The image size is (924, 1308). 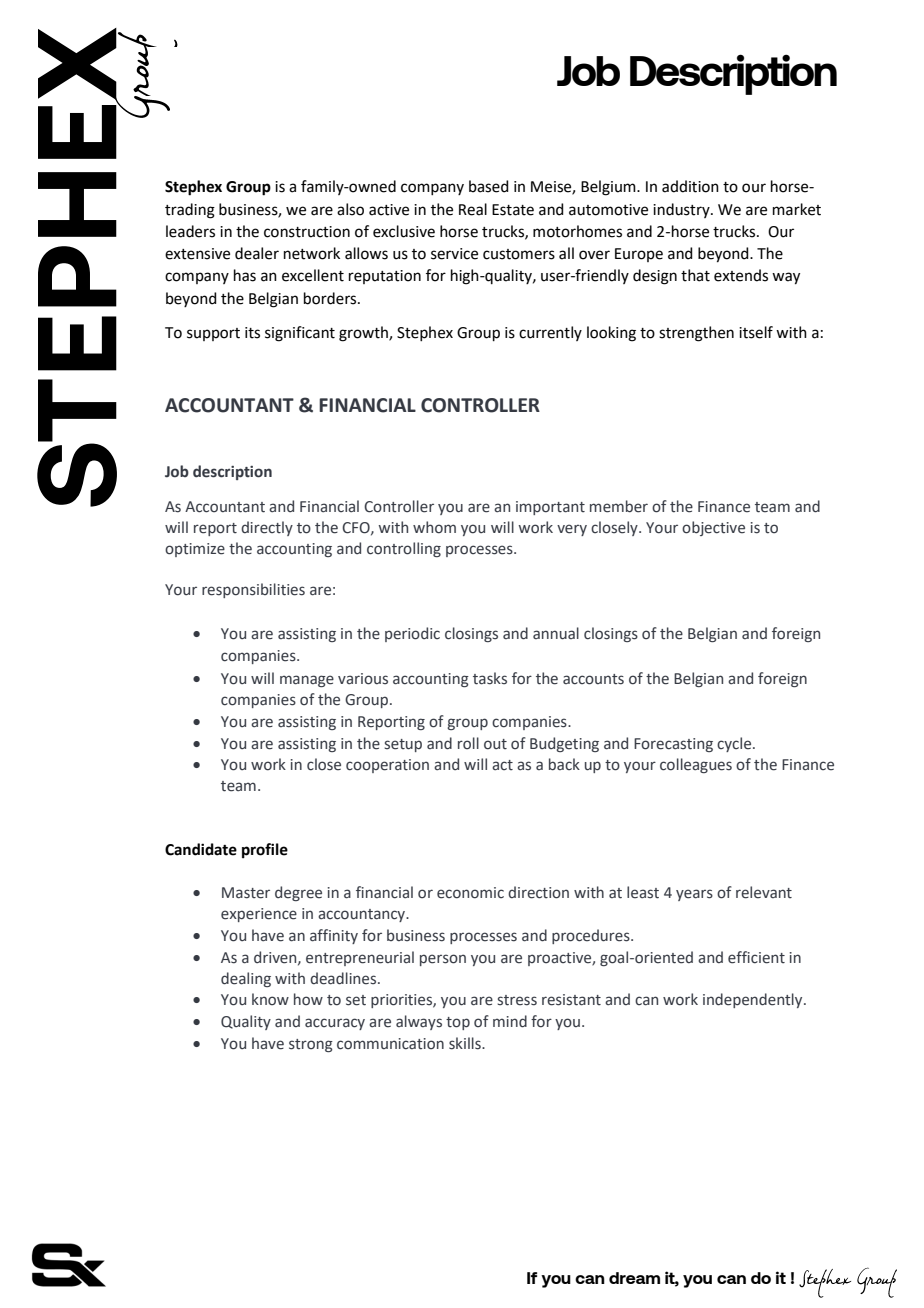 I want to click on manage, so click(x=307, y=681).
